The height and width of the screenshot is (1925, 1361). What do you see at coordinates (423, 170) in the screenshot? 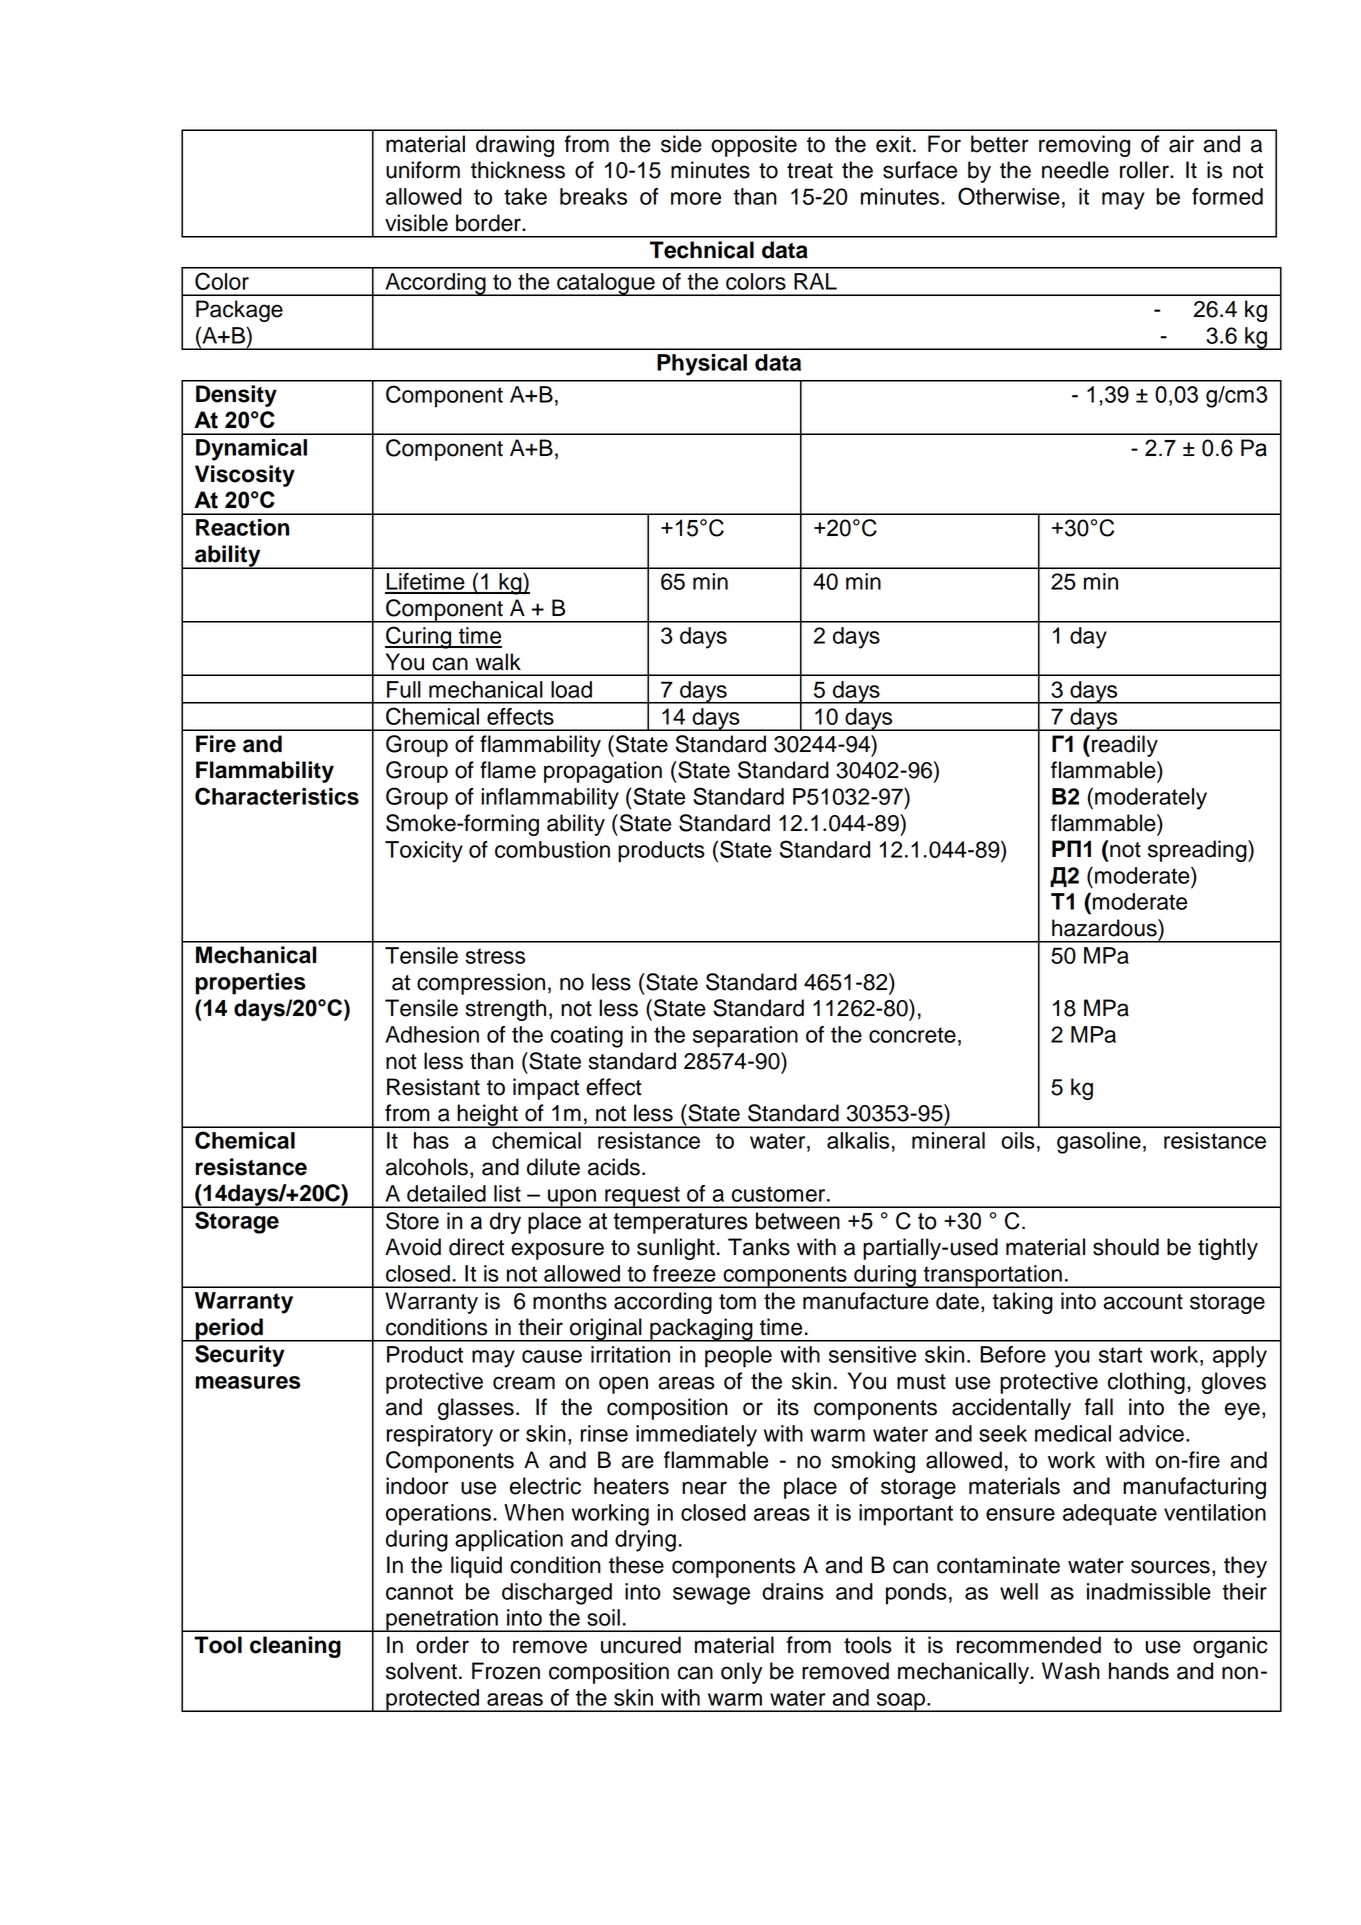
I see `uniform` at bounding box center [423, 170].
